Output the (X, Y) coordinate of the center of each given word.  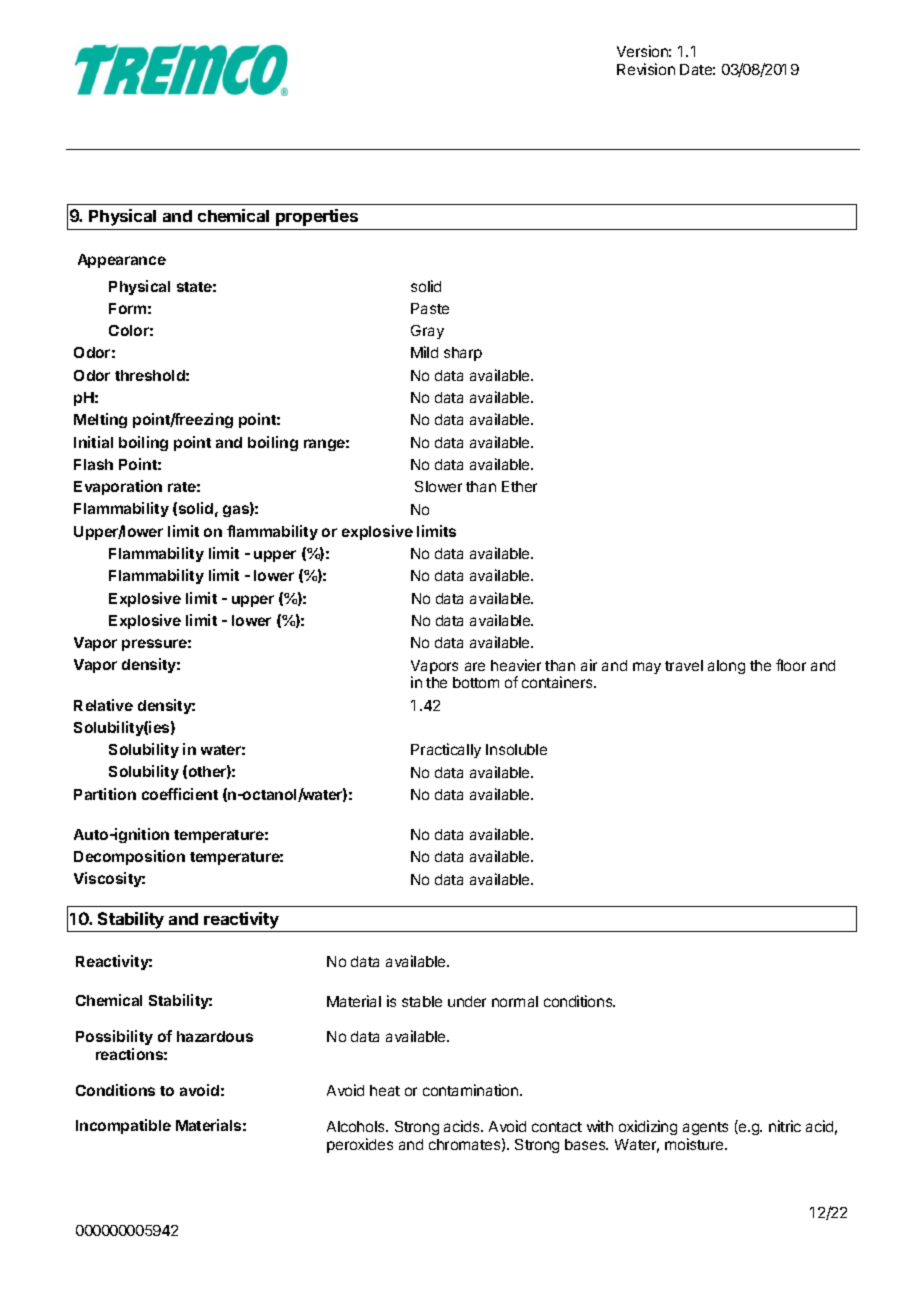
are (475, 666)
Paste (430, 308)
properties (317, 217)
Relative (103, 705)
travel (684, 665)
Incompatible (123, 1126)
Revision (646, 69)
